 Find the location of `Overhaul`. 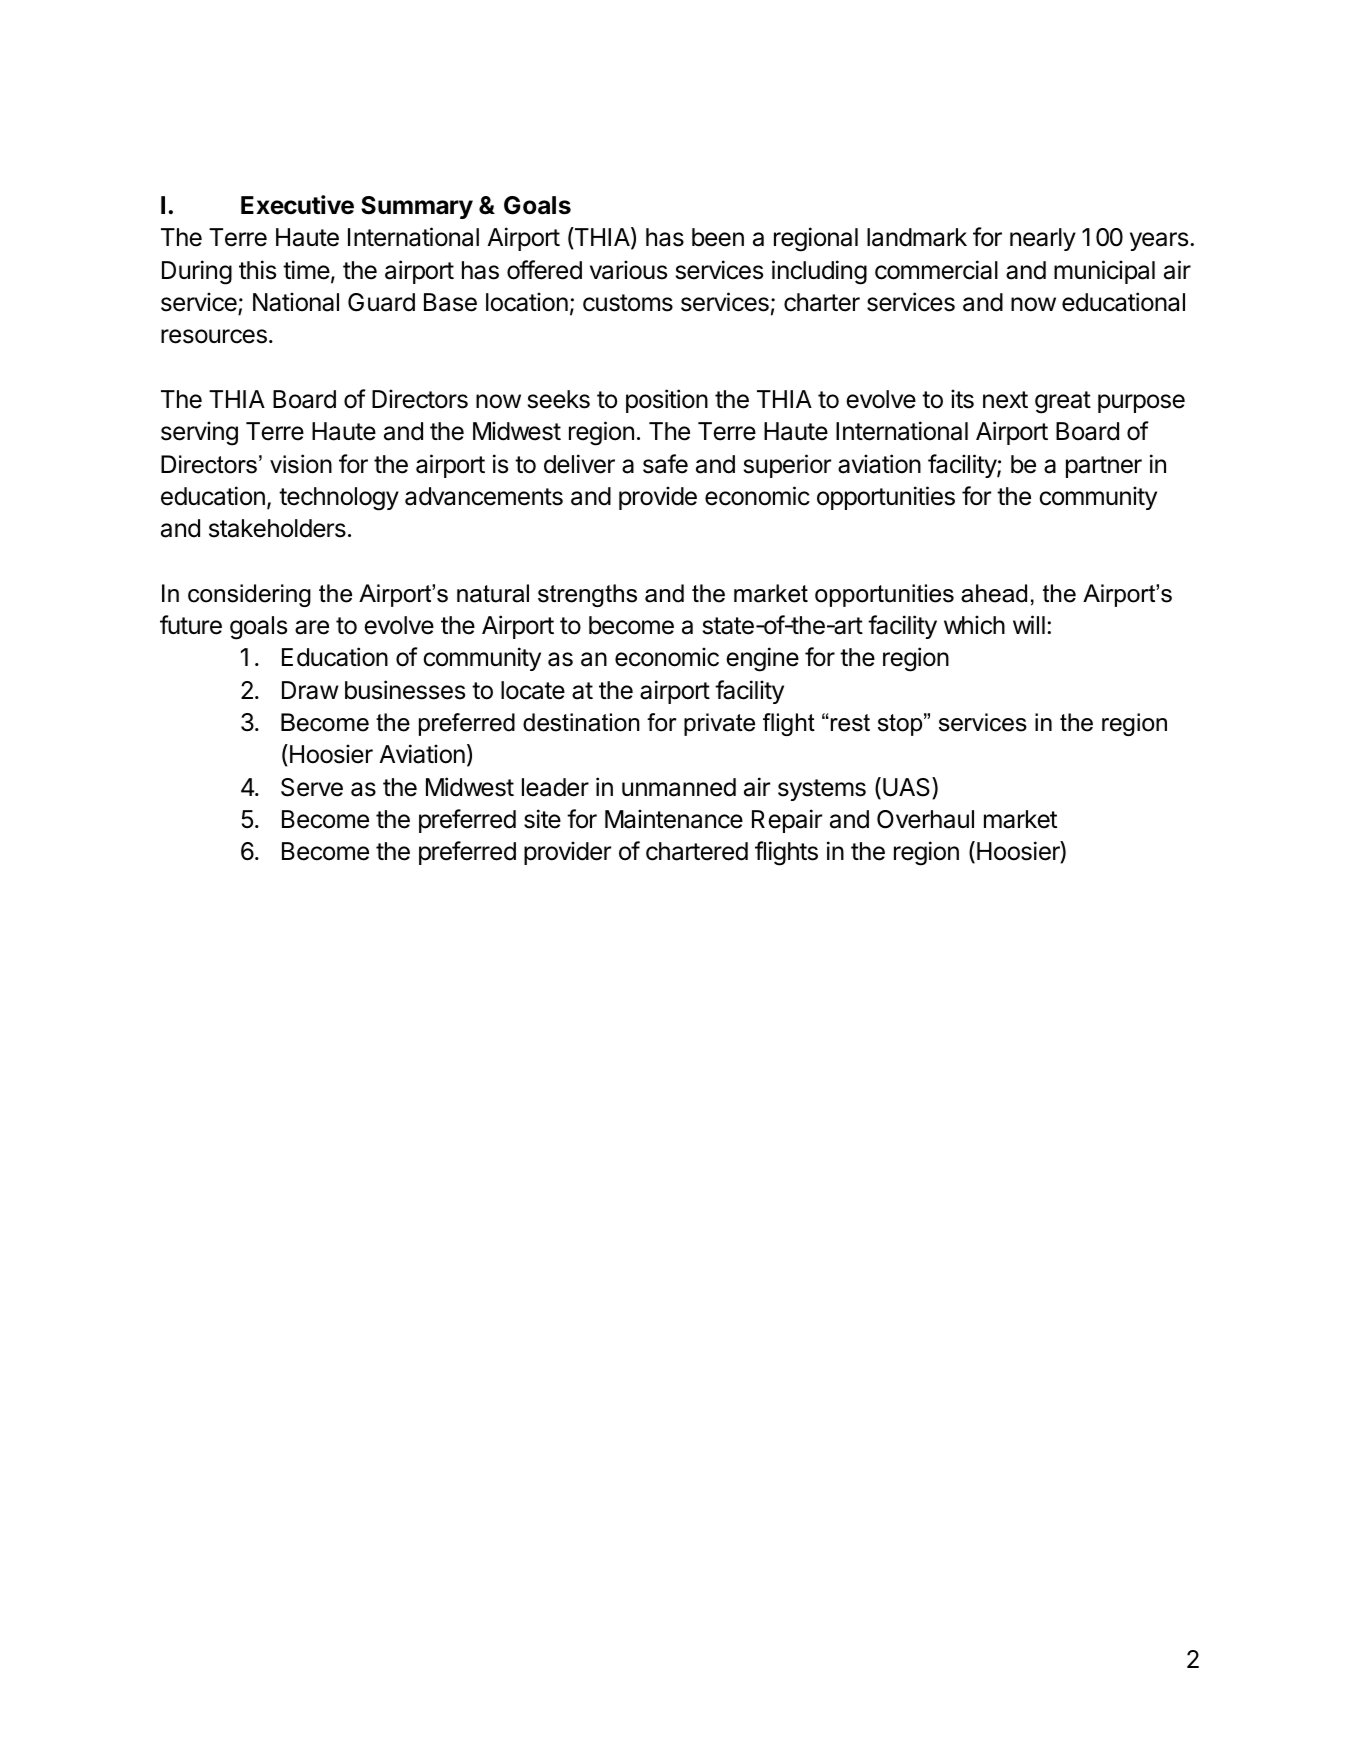

Overhaul is located at coordinates (925, 819).
